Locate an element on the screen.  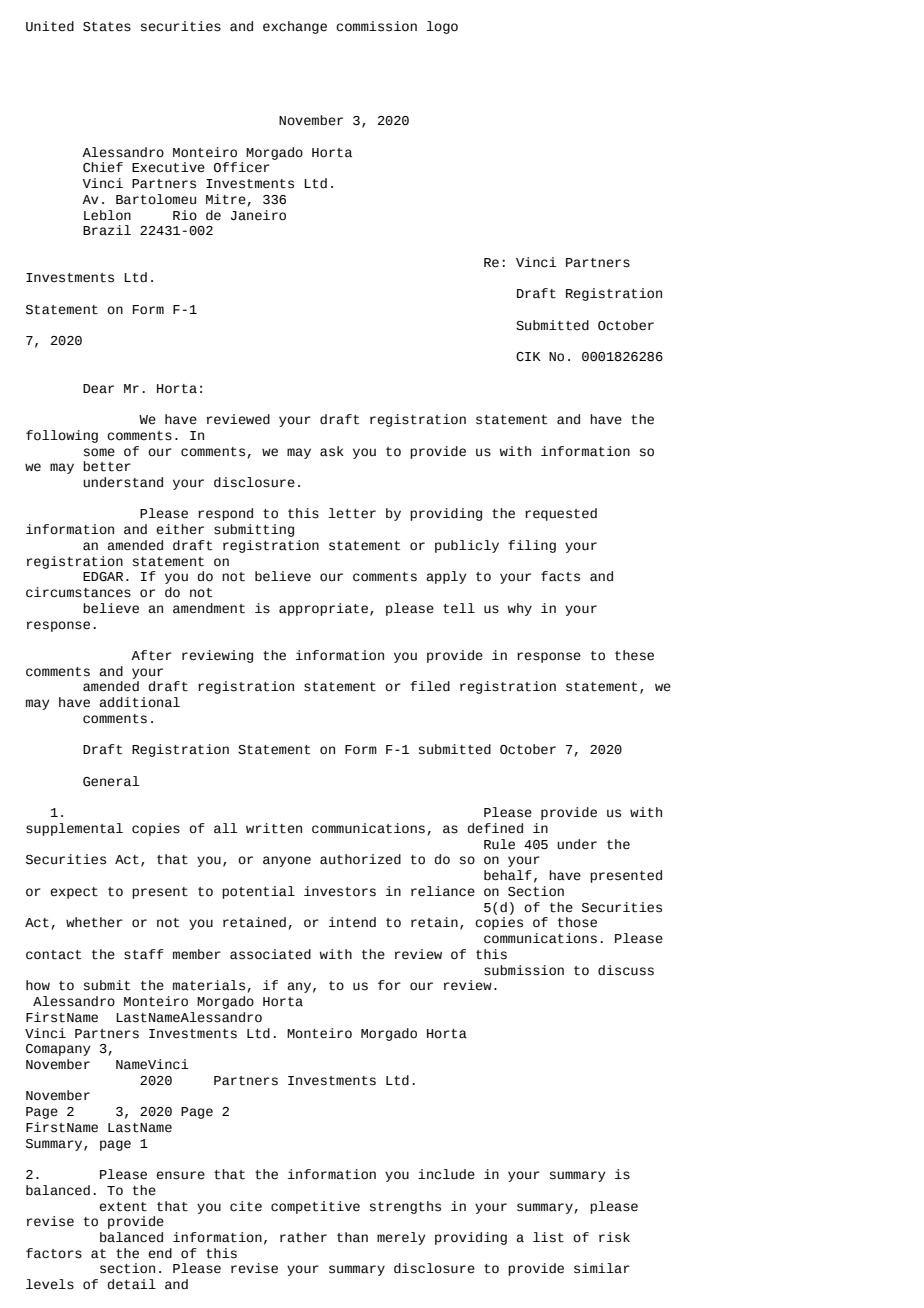
appropriate is located at coordinates (323, 609).
